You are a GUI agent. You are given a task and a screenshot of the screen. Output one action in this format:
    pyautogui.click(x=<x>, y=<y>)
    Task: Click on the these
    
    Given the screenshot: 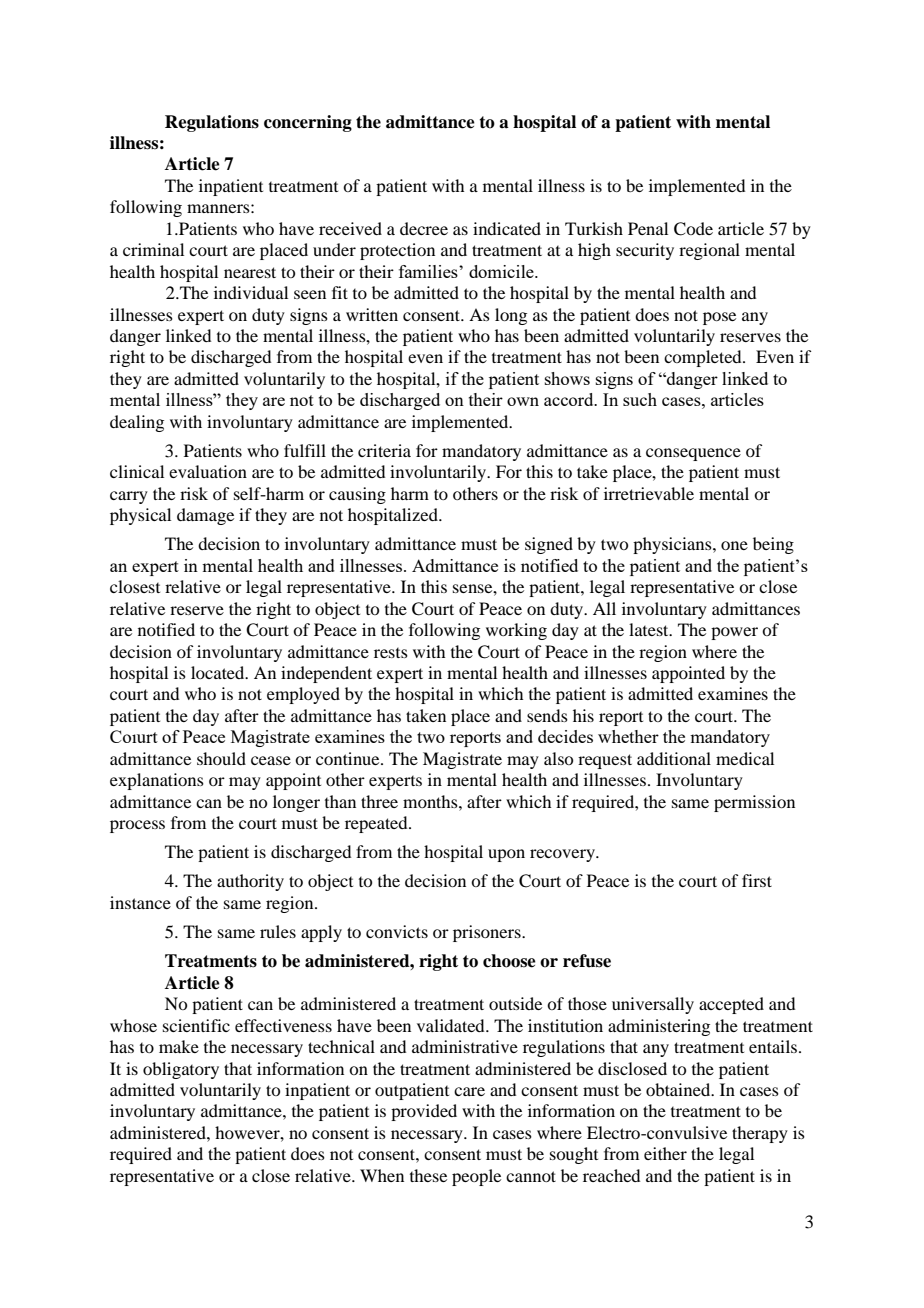 What is the action you would take?
    pyautogui.click(x=428, y=1175)
